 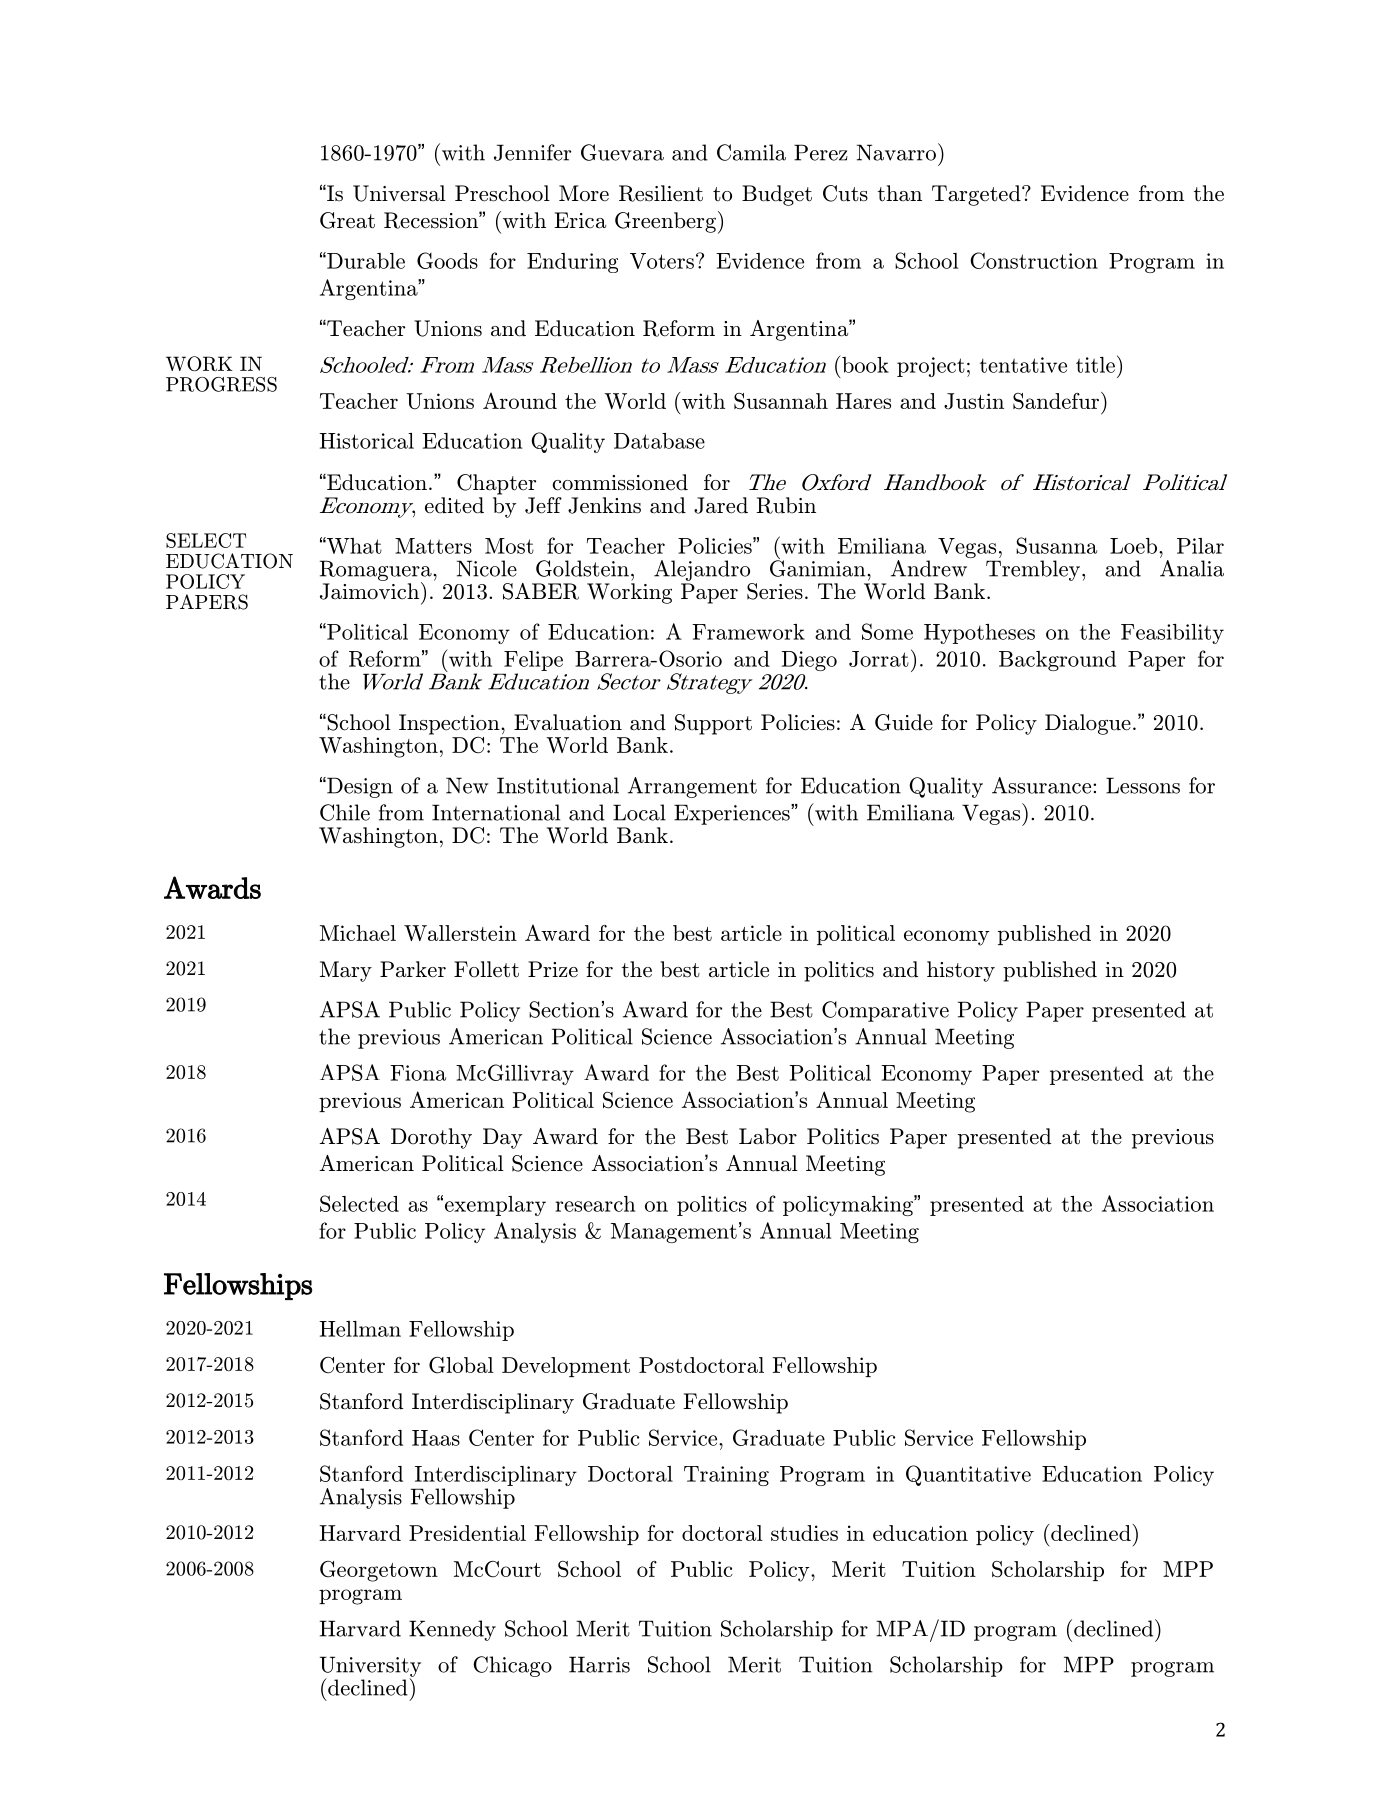 I want to click on Background, so click(x=1057, y=661).
